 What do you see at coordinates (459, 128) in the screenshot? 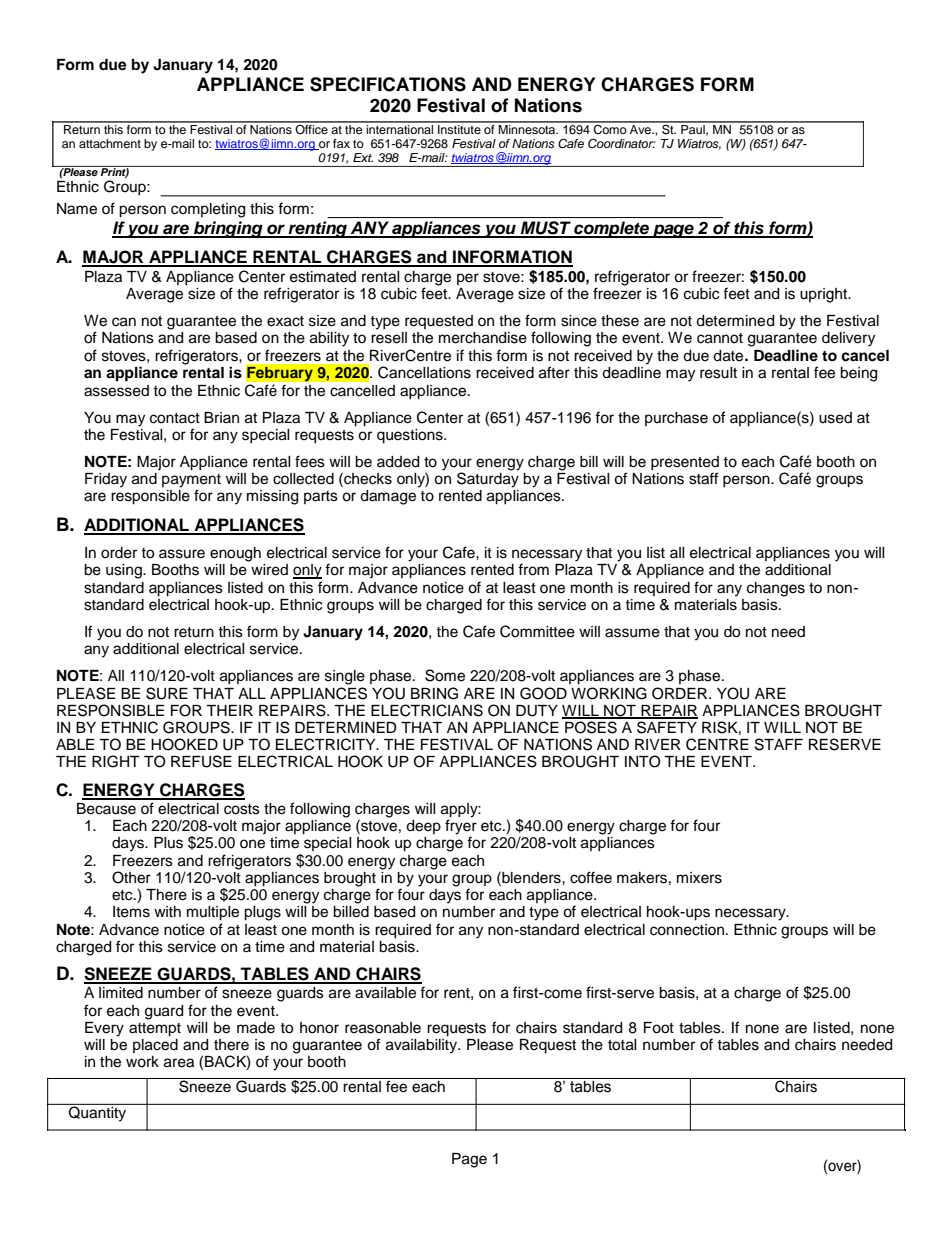
I see `Institute` at bounding box center [459, 128].
